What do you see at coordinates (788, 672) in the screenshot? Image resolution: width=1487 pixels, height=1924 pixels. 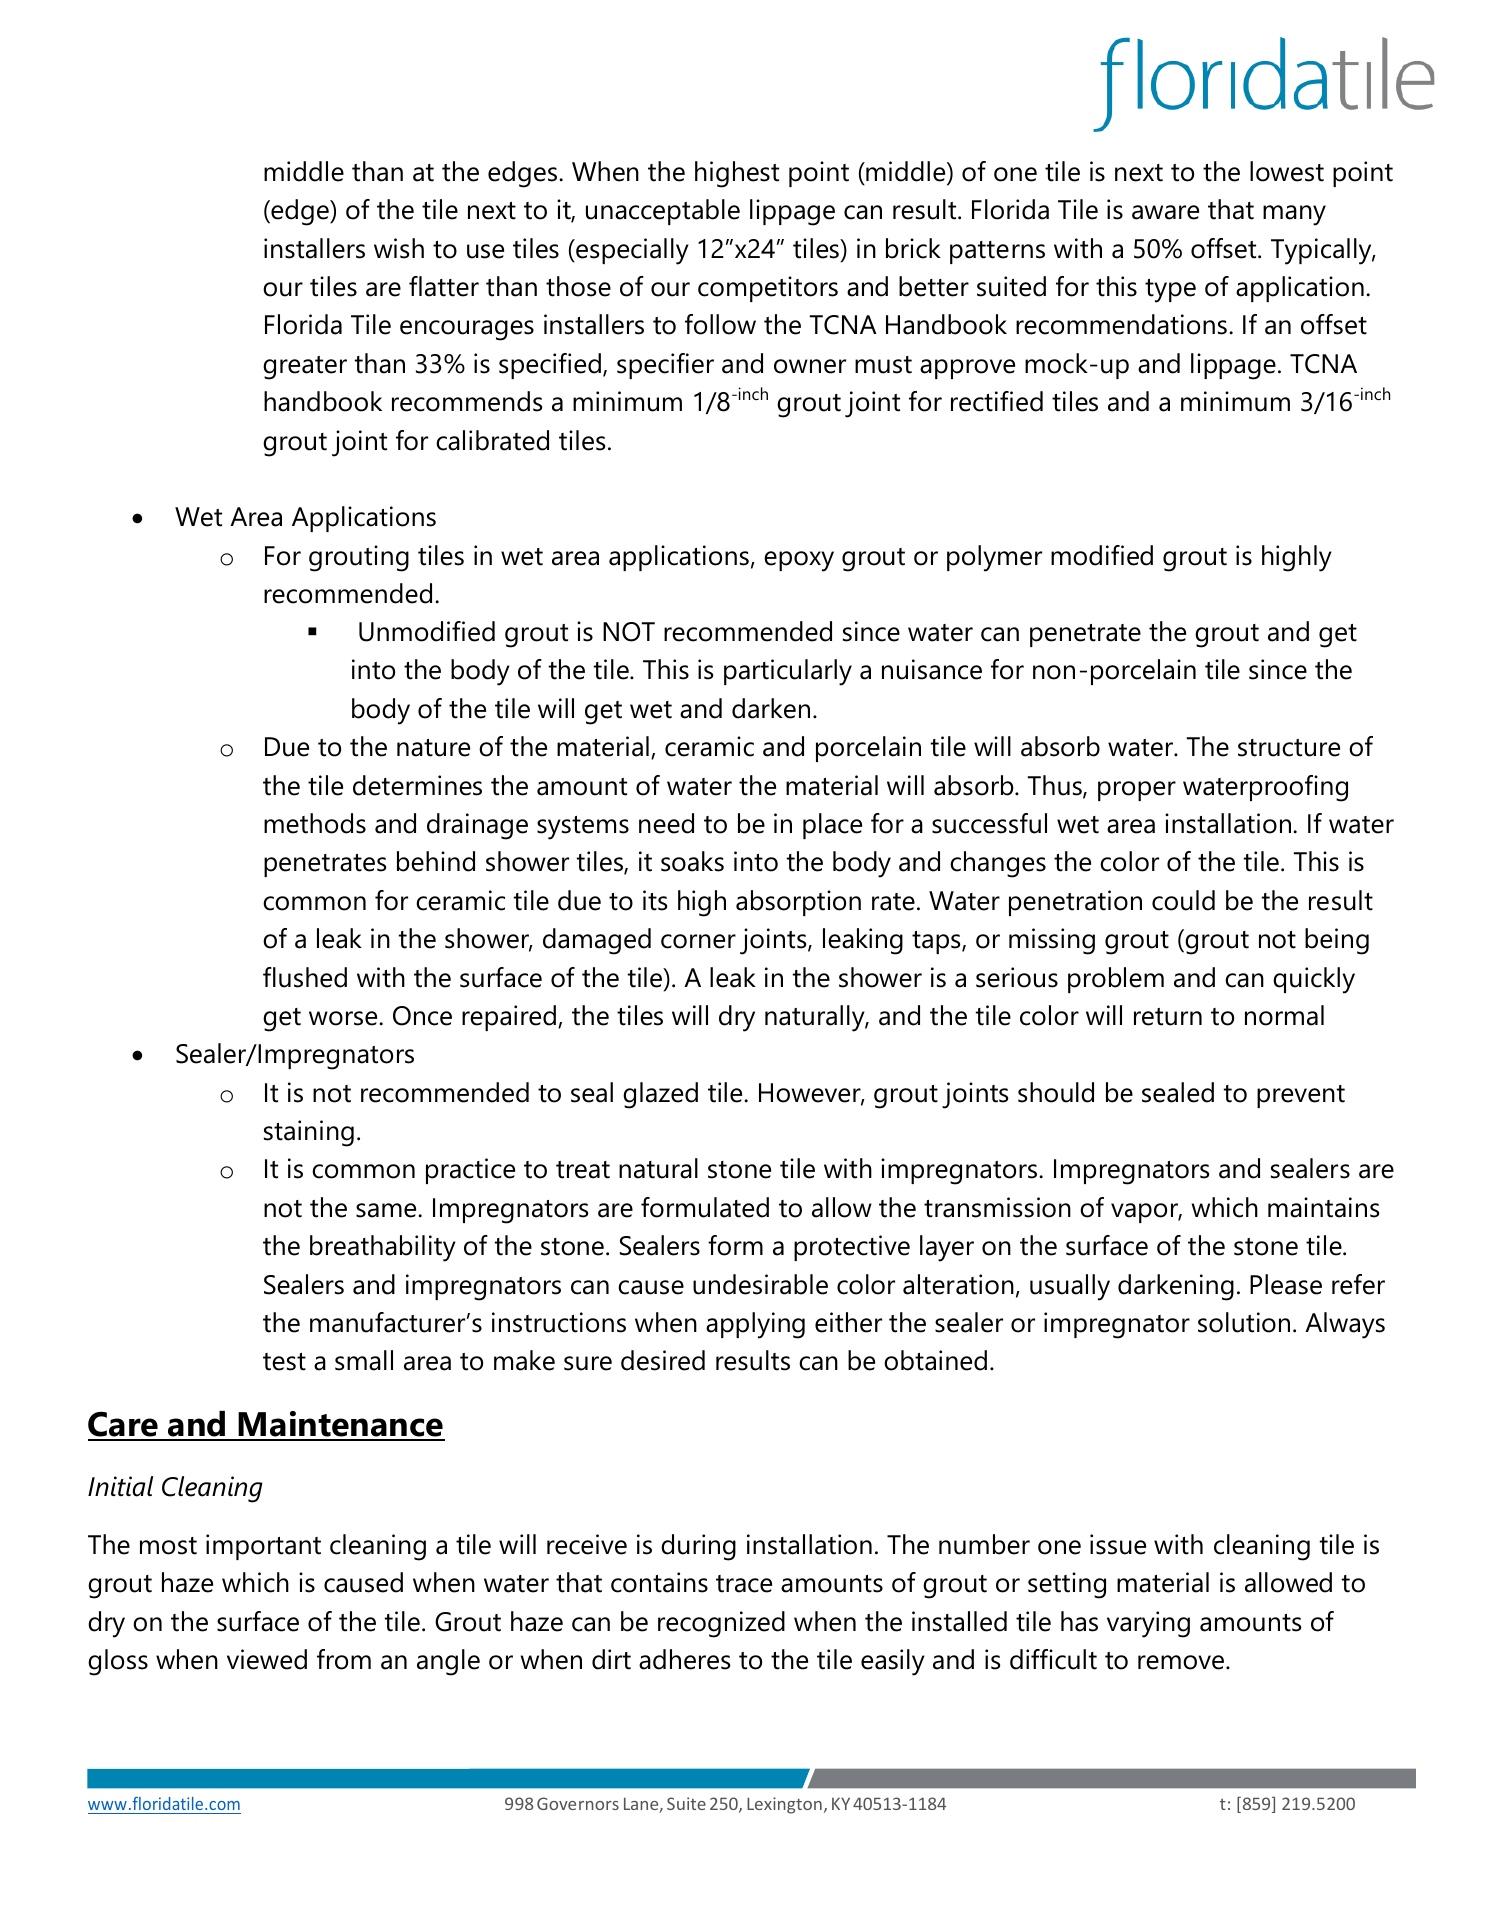 I see `particularly` at bounding box center [788, 672].
